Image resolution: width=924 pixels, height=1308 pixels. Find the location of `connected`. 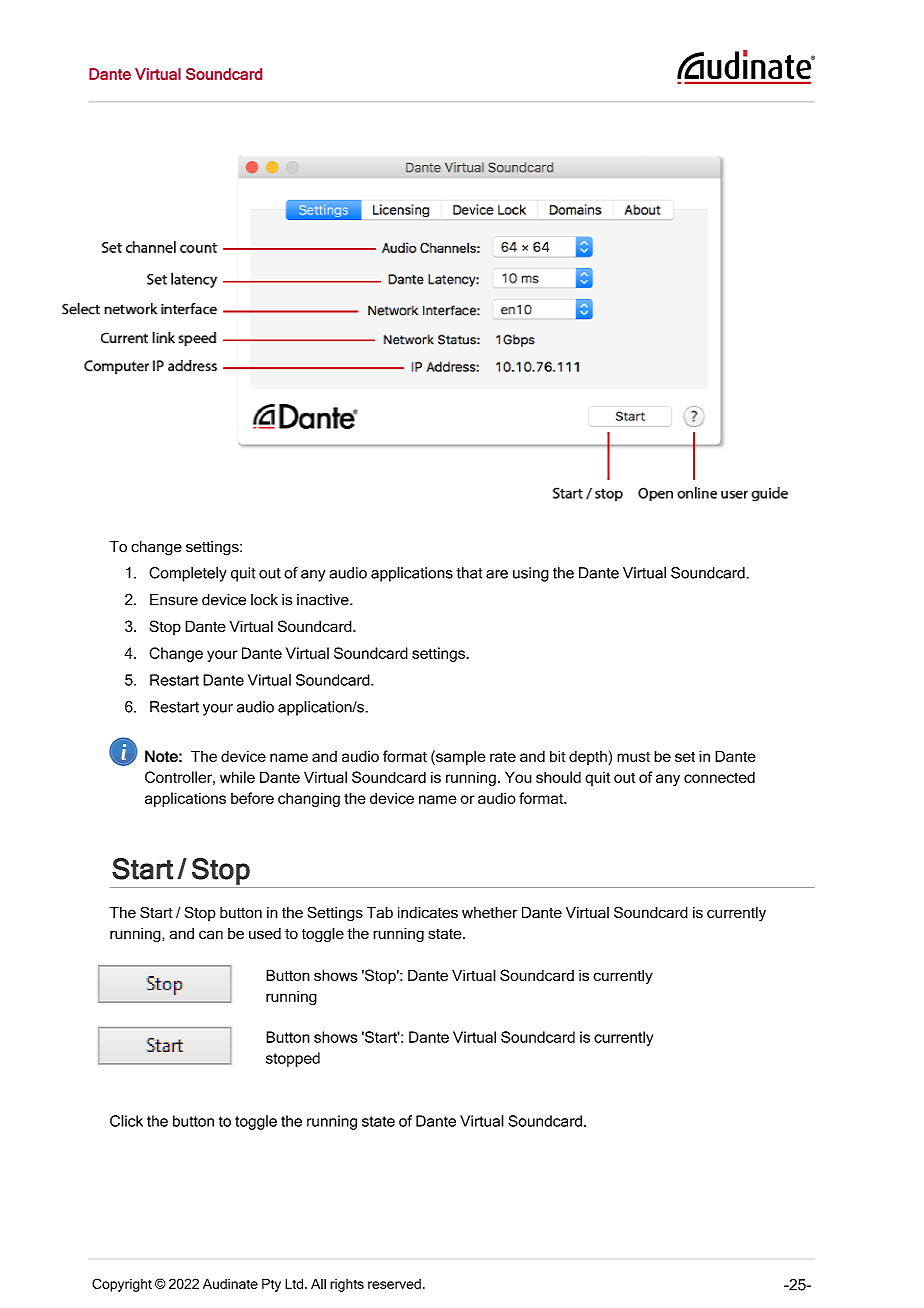

connected is located at coordinates (719, 777).
